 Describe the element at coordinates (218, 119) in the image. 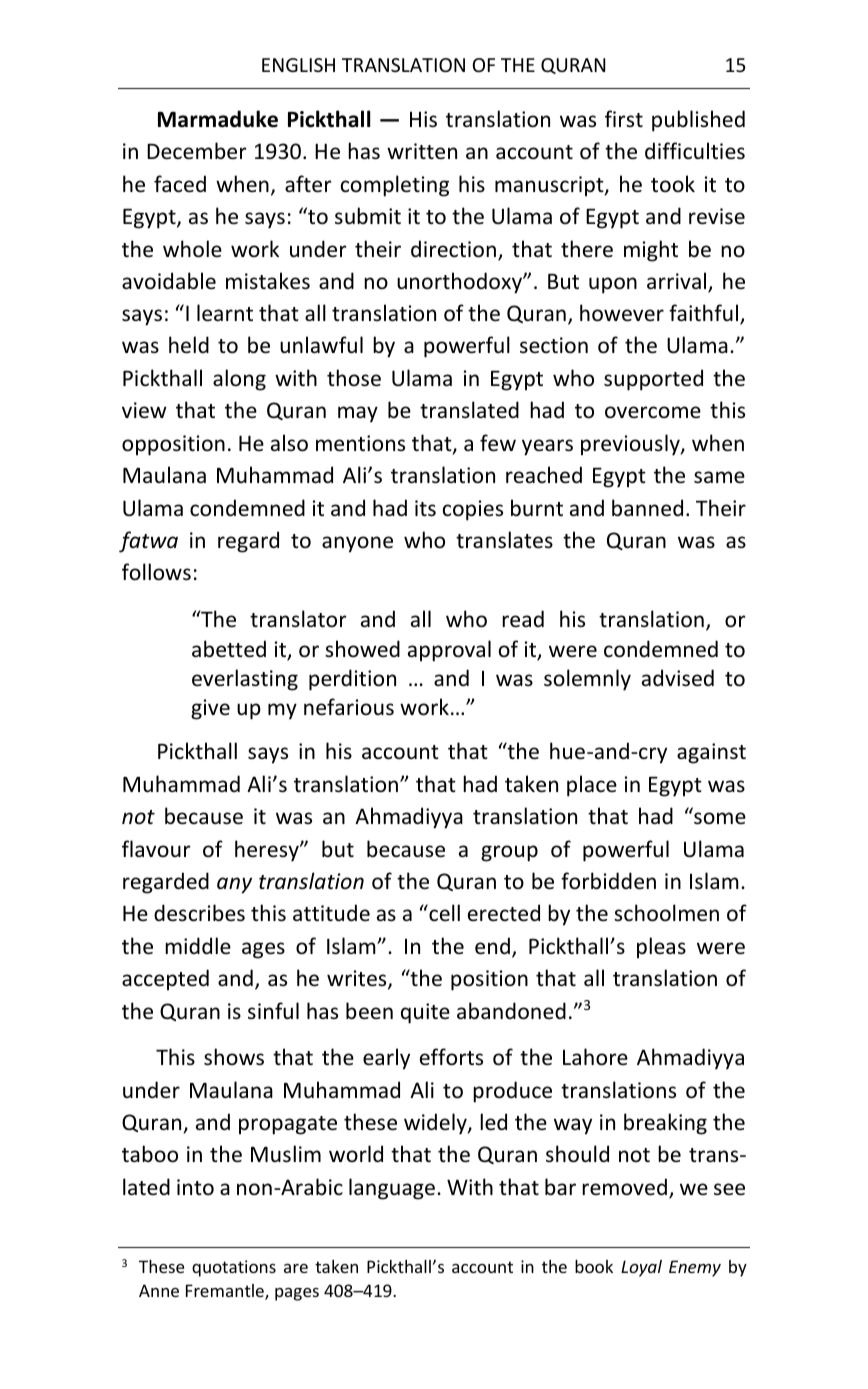

I see `Marmaduke` at that location.
